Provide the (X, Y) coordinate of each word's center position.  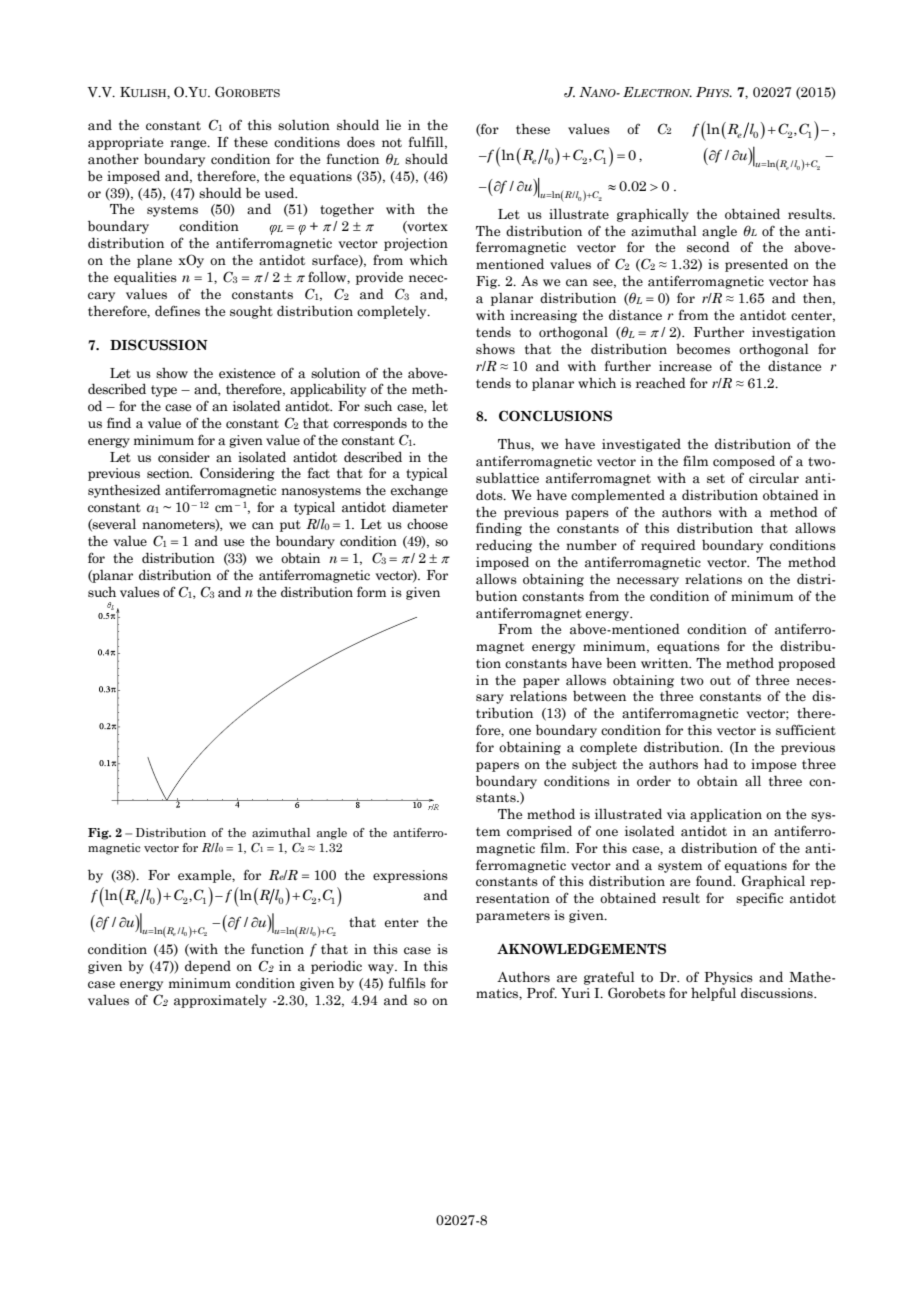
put (290, 526)
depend (208, 967)
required (668, 546)
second (708, 247)
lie (393, 124)
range (189, 145)
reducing (504, 546)
